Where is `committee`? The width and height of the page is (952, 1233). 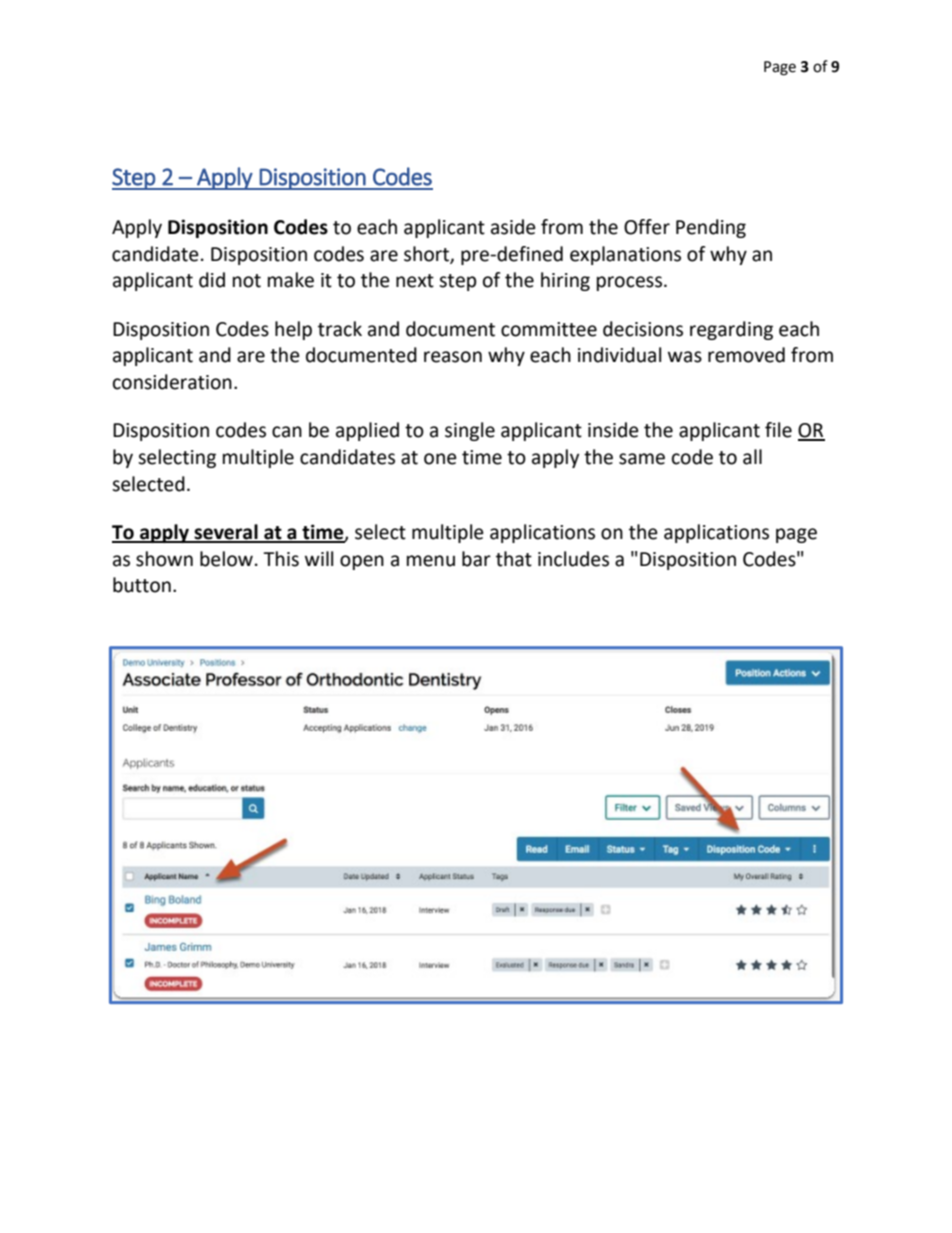
committee is located at coordinates (549, 329).
